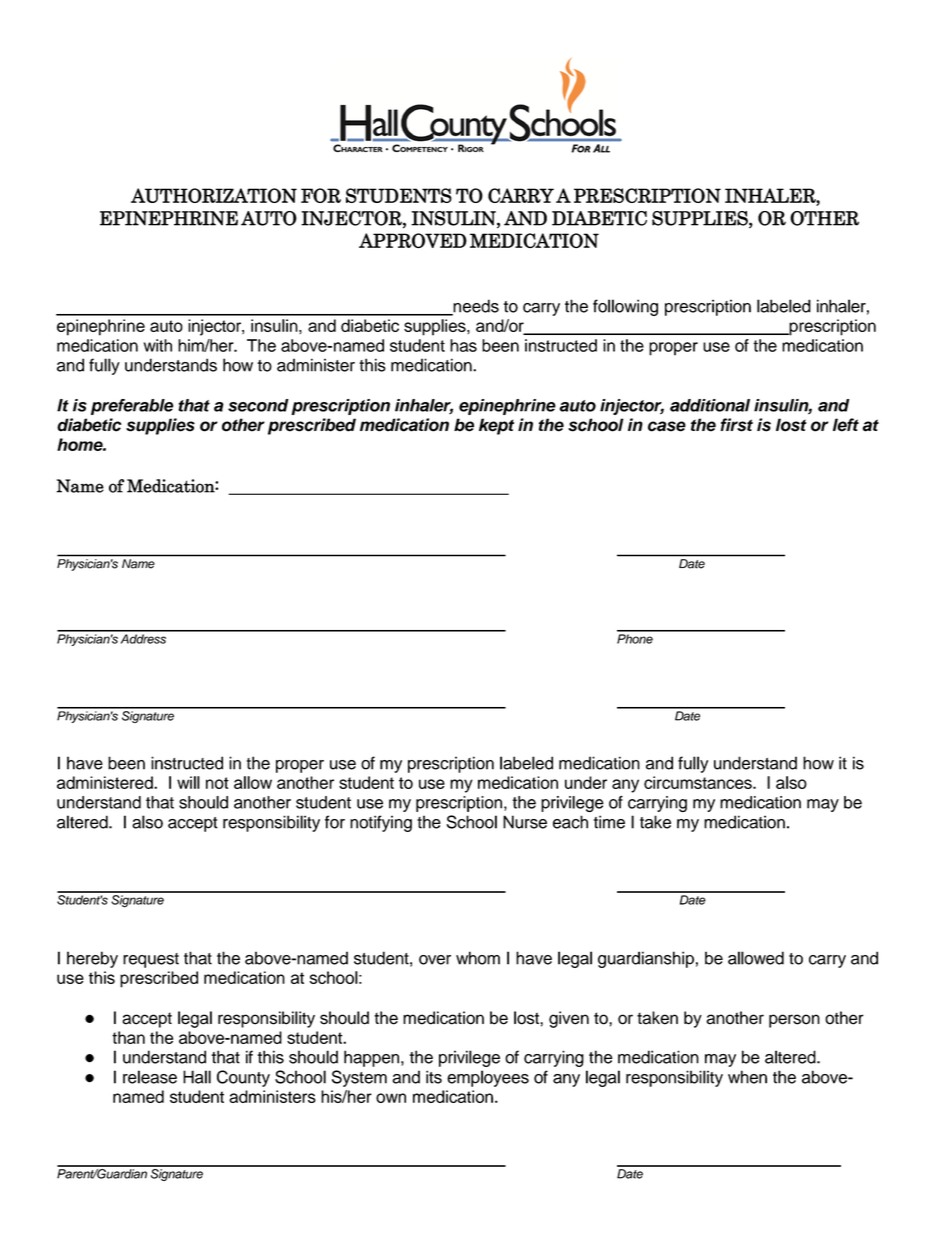  I want to click on kept, so click(496, 426).
